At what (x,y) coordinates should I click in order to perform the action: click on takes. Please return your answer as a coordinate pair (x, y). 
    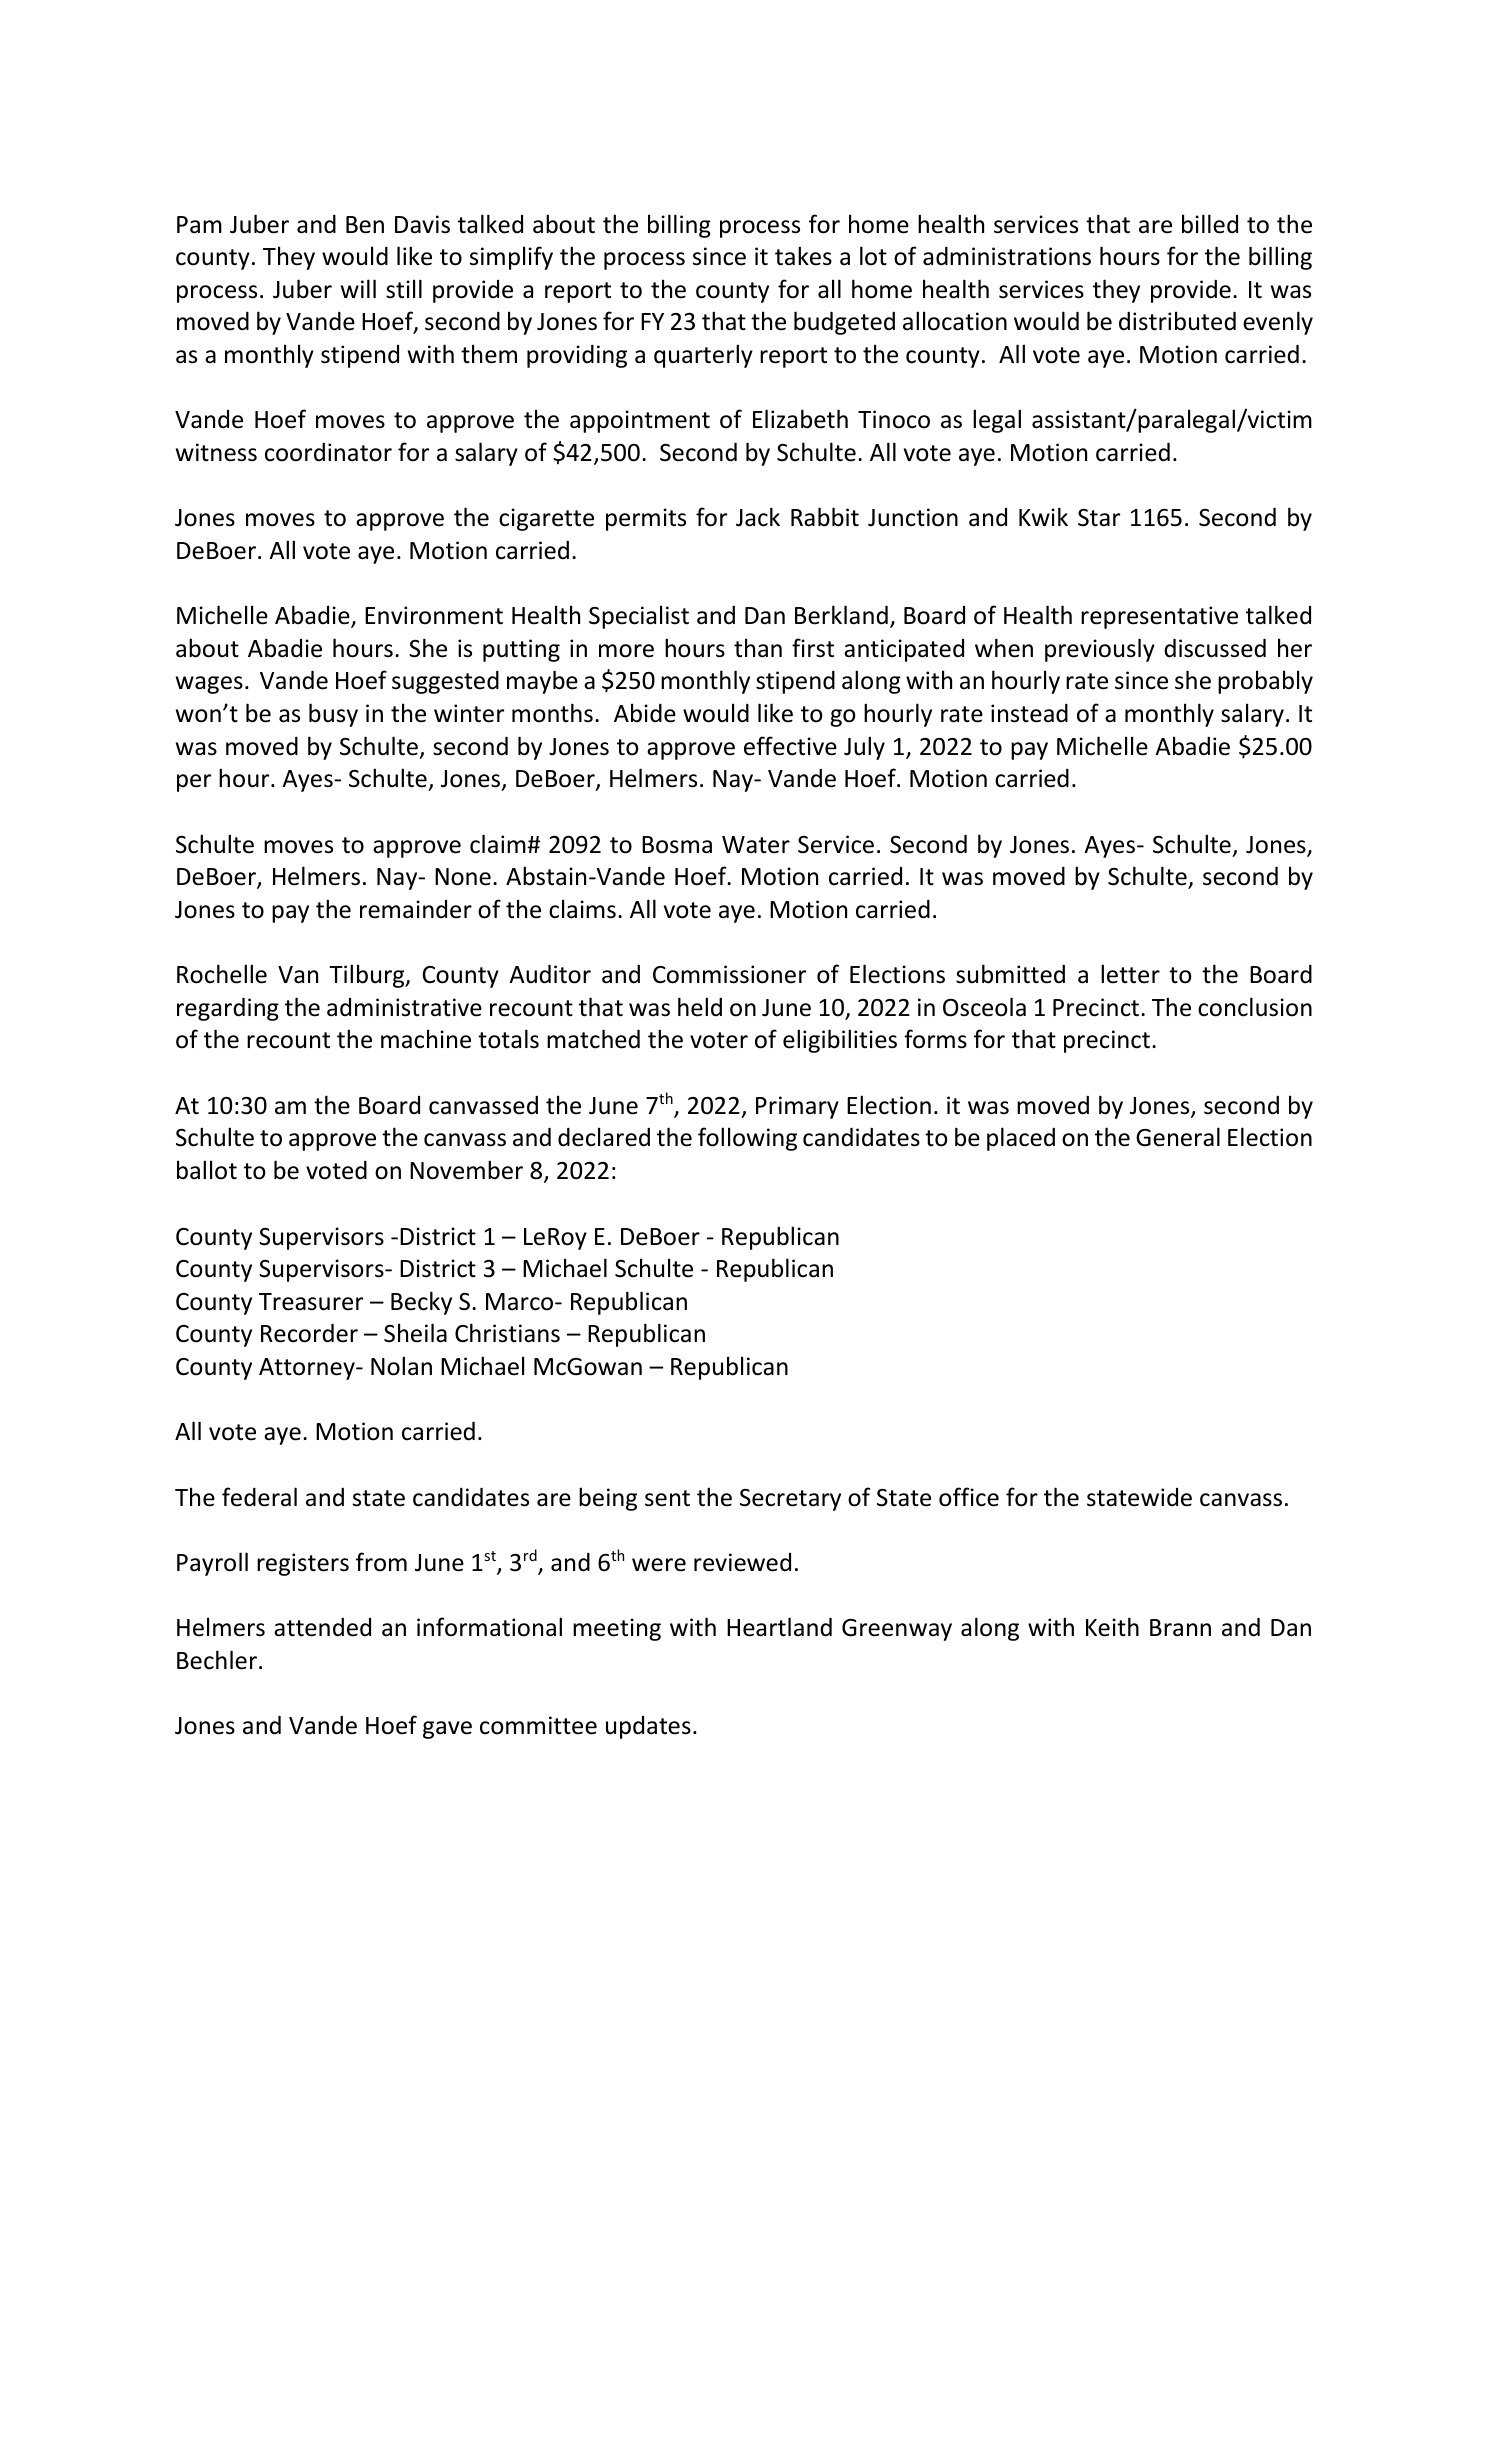
    Looking at the image, I should click on (803, 256).
